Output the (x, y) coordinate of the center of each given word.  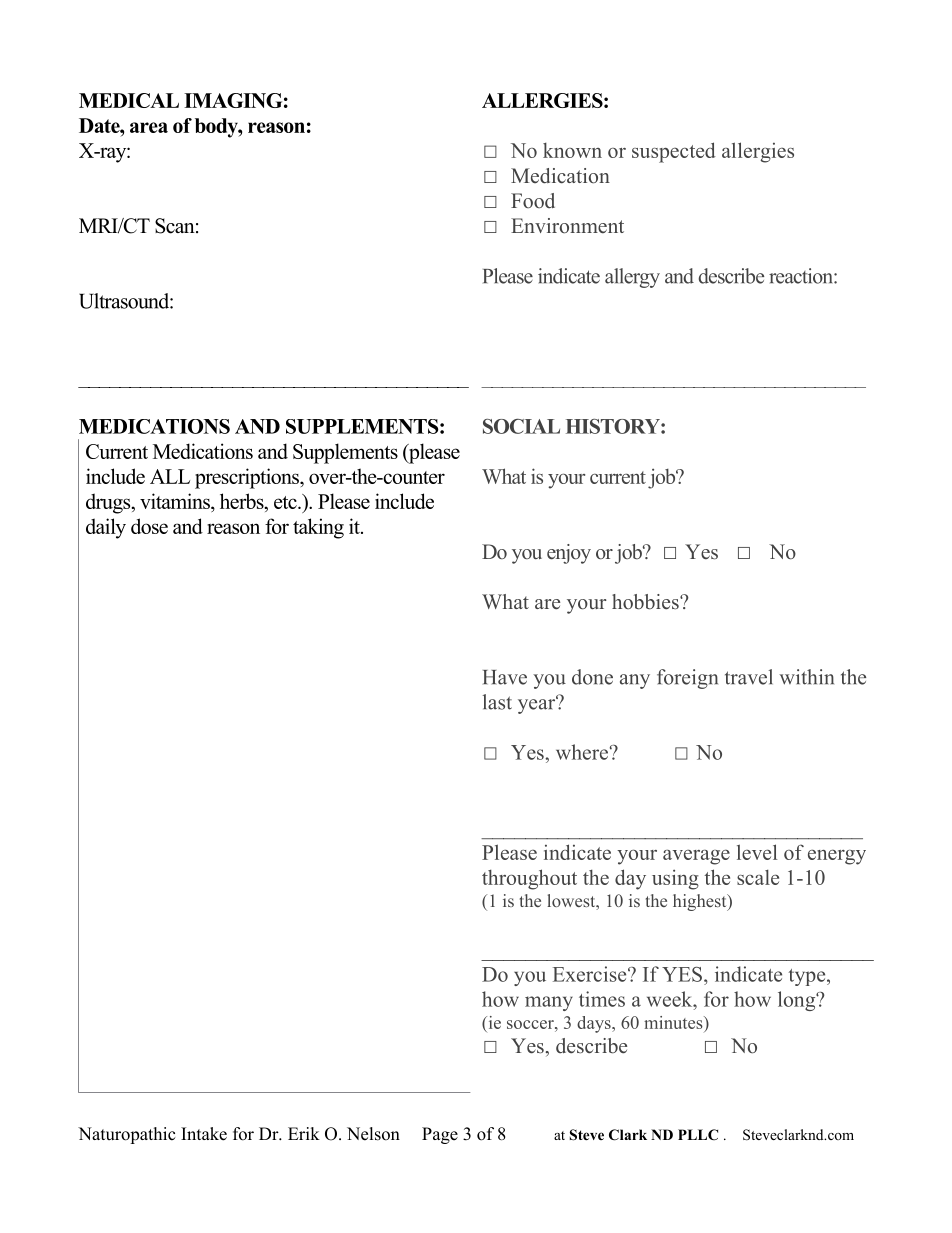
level (757, 852)
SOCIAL (521, 426)
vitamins (176, 502)
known (572, 150)
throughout (529, 879)
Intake (204, 1134)
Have (505, 677)
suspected (674, 152)
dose (149, 526)
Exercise (591, 974)
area (149, 127)
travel (749, 677)
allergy (632, 278)
